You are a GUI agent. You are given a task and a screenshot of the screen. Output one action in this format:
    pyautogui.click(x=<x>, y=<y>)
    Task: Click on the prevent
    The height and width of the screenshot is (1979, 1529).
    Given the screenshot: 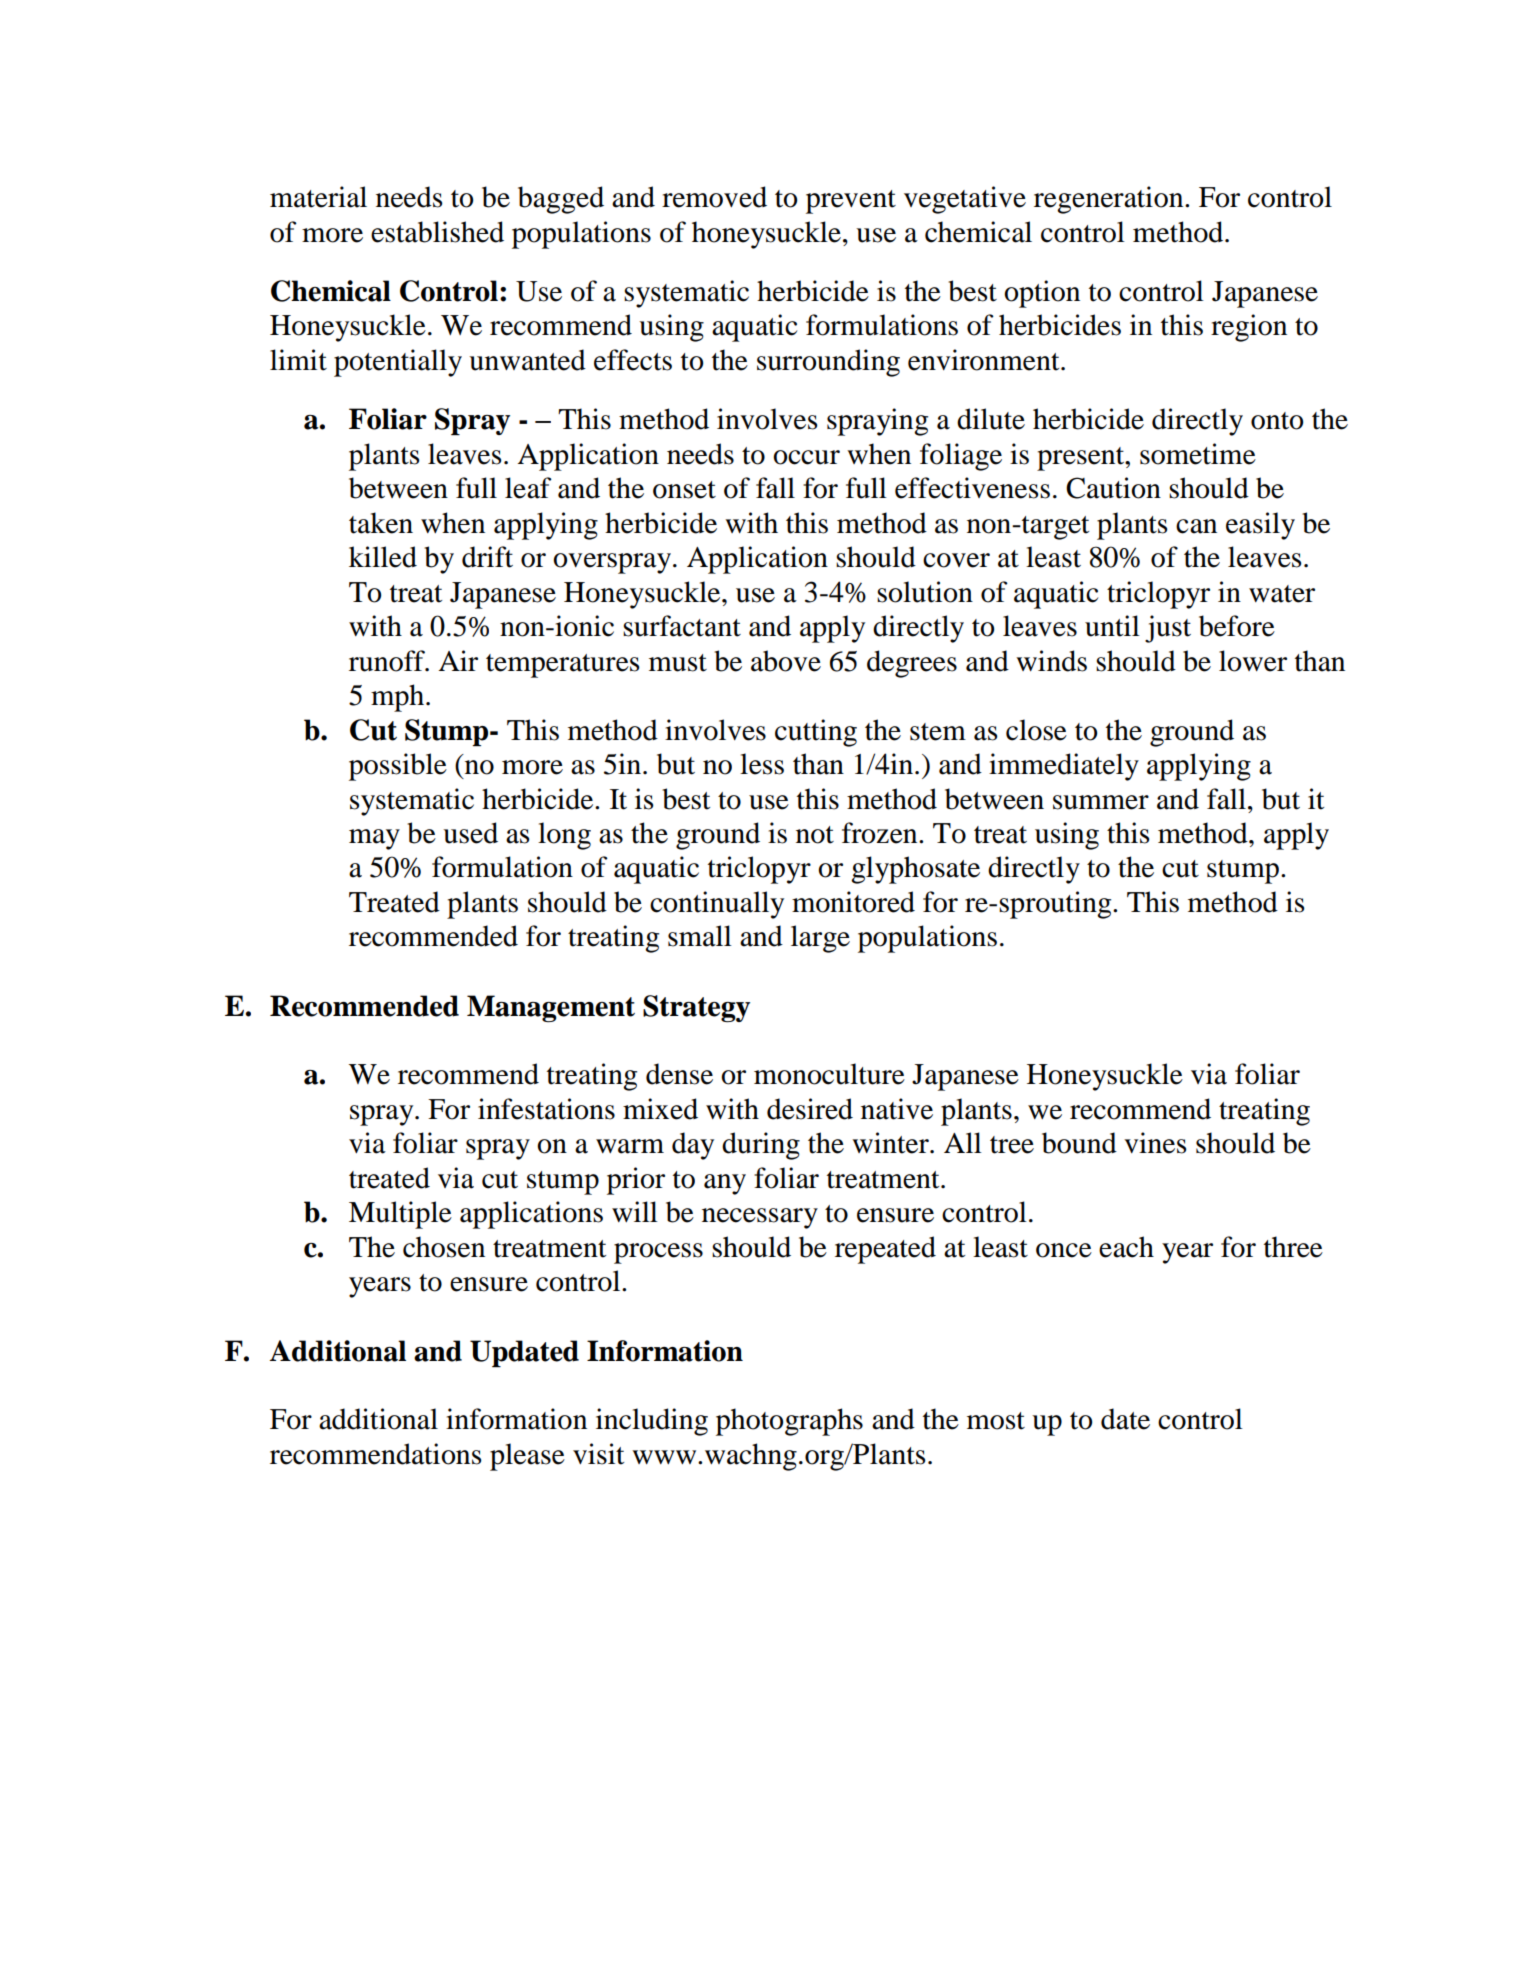 What is the action you would take?
    pyautogui.click(x=851, y=202)
